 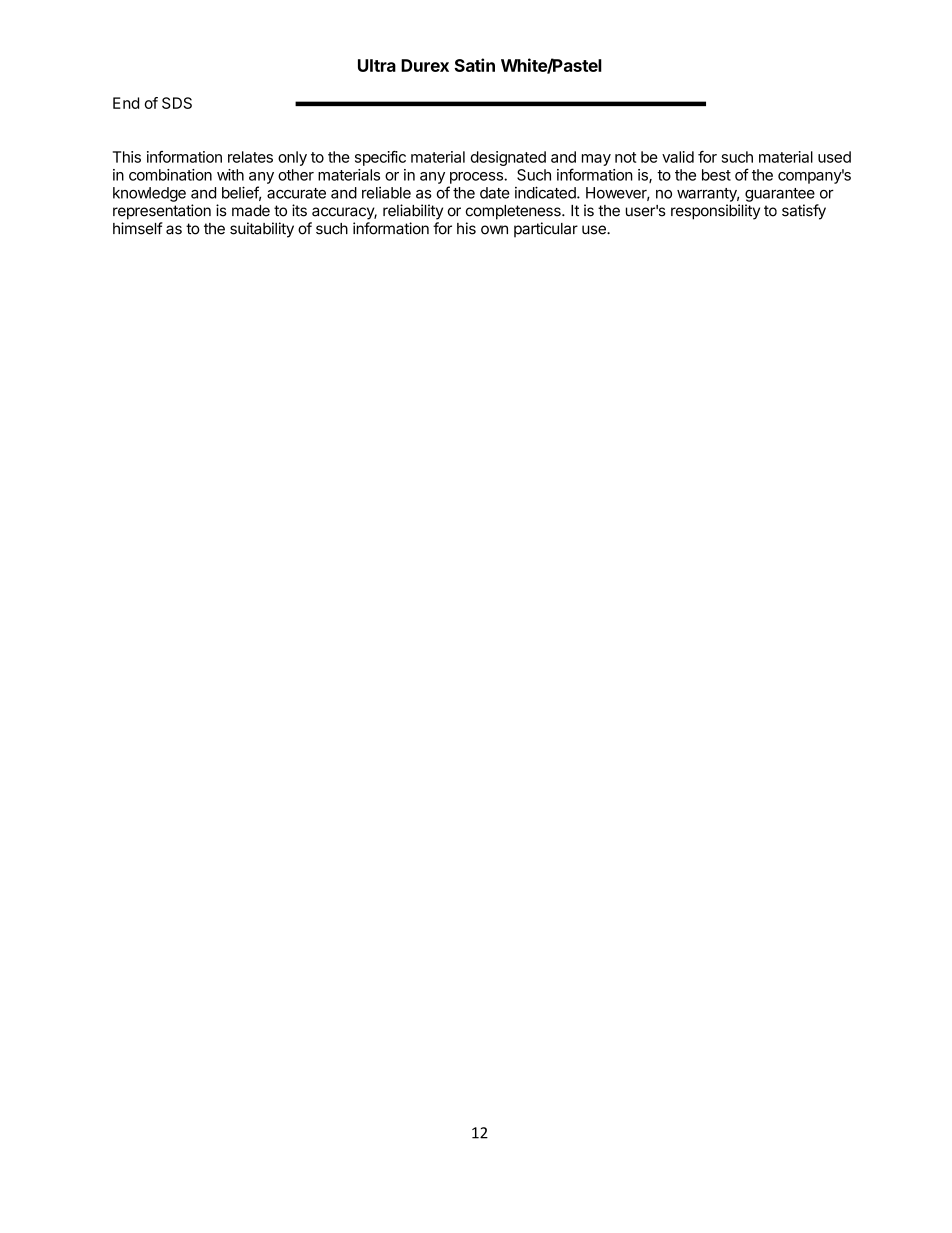 What do you see at coordinates (377, 65) in the image?
I see `Ultra` at bounding box center [377, 65].
